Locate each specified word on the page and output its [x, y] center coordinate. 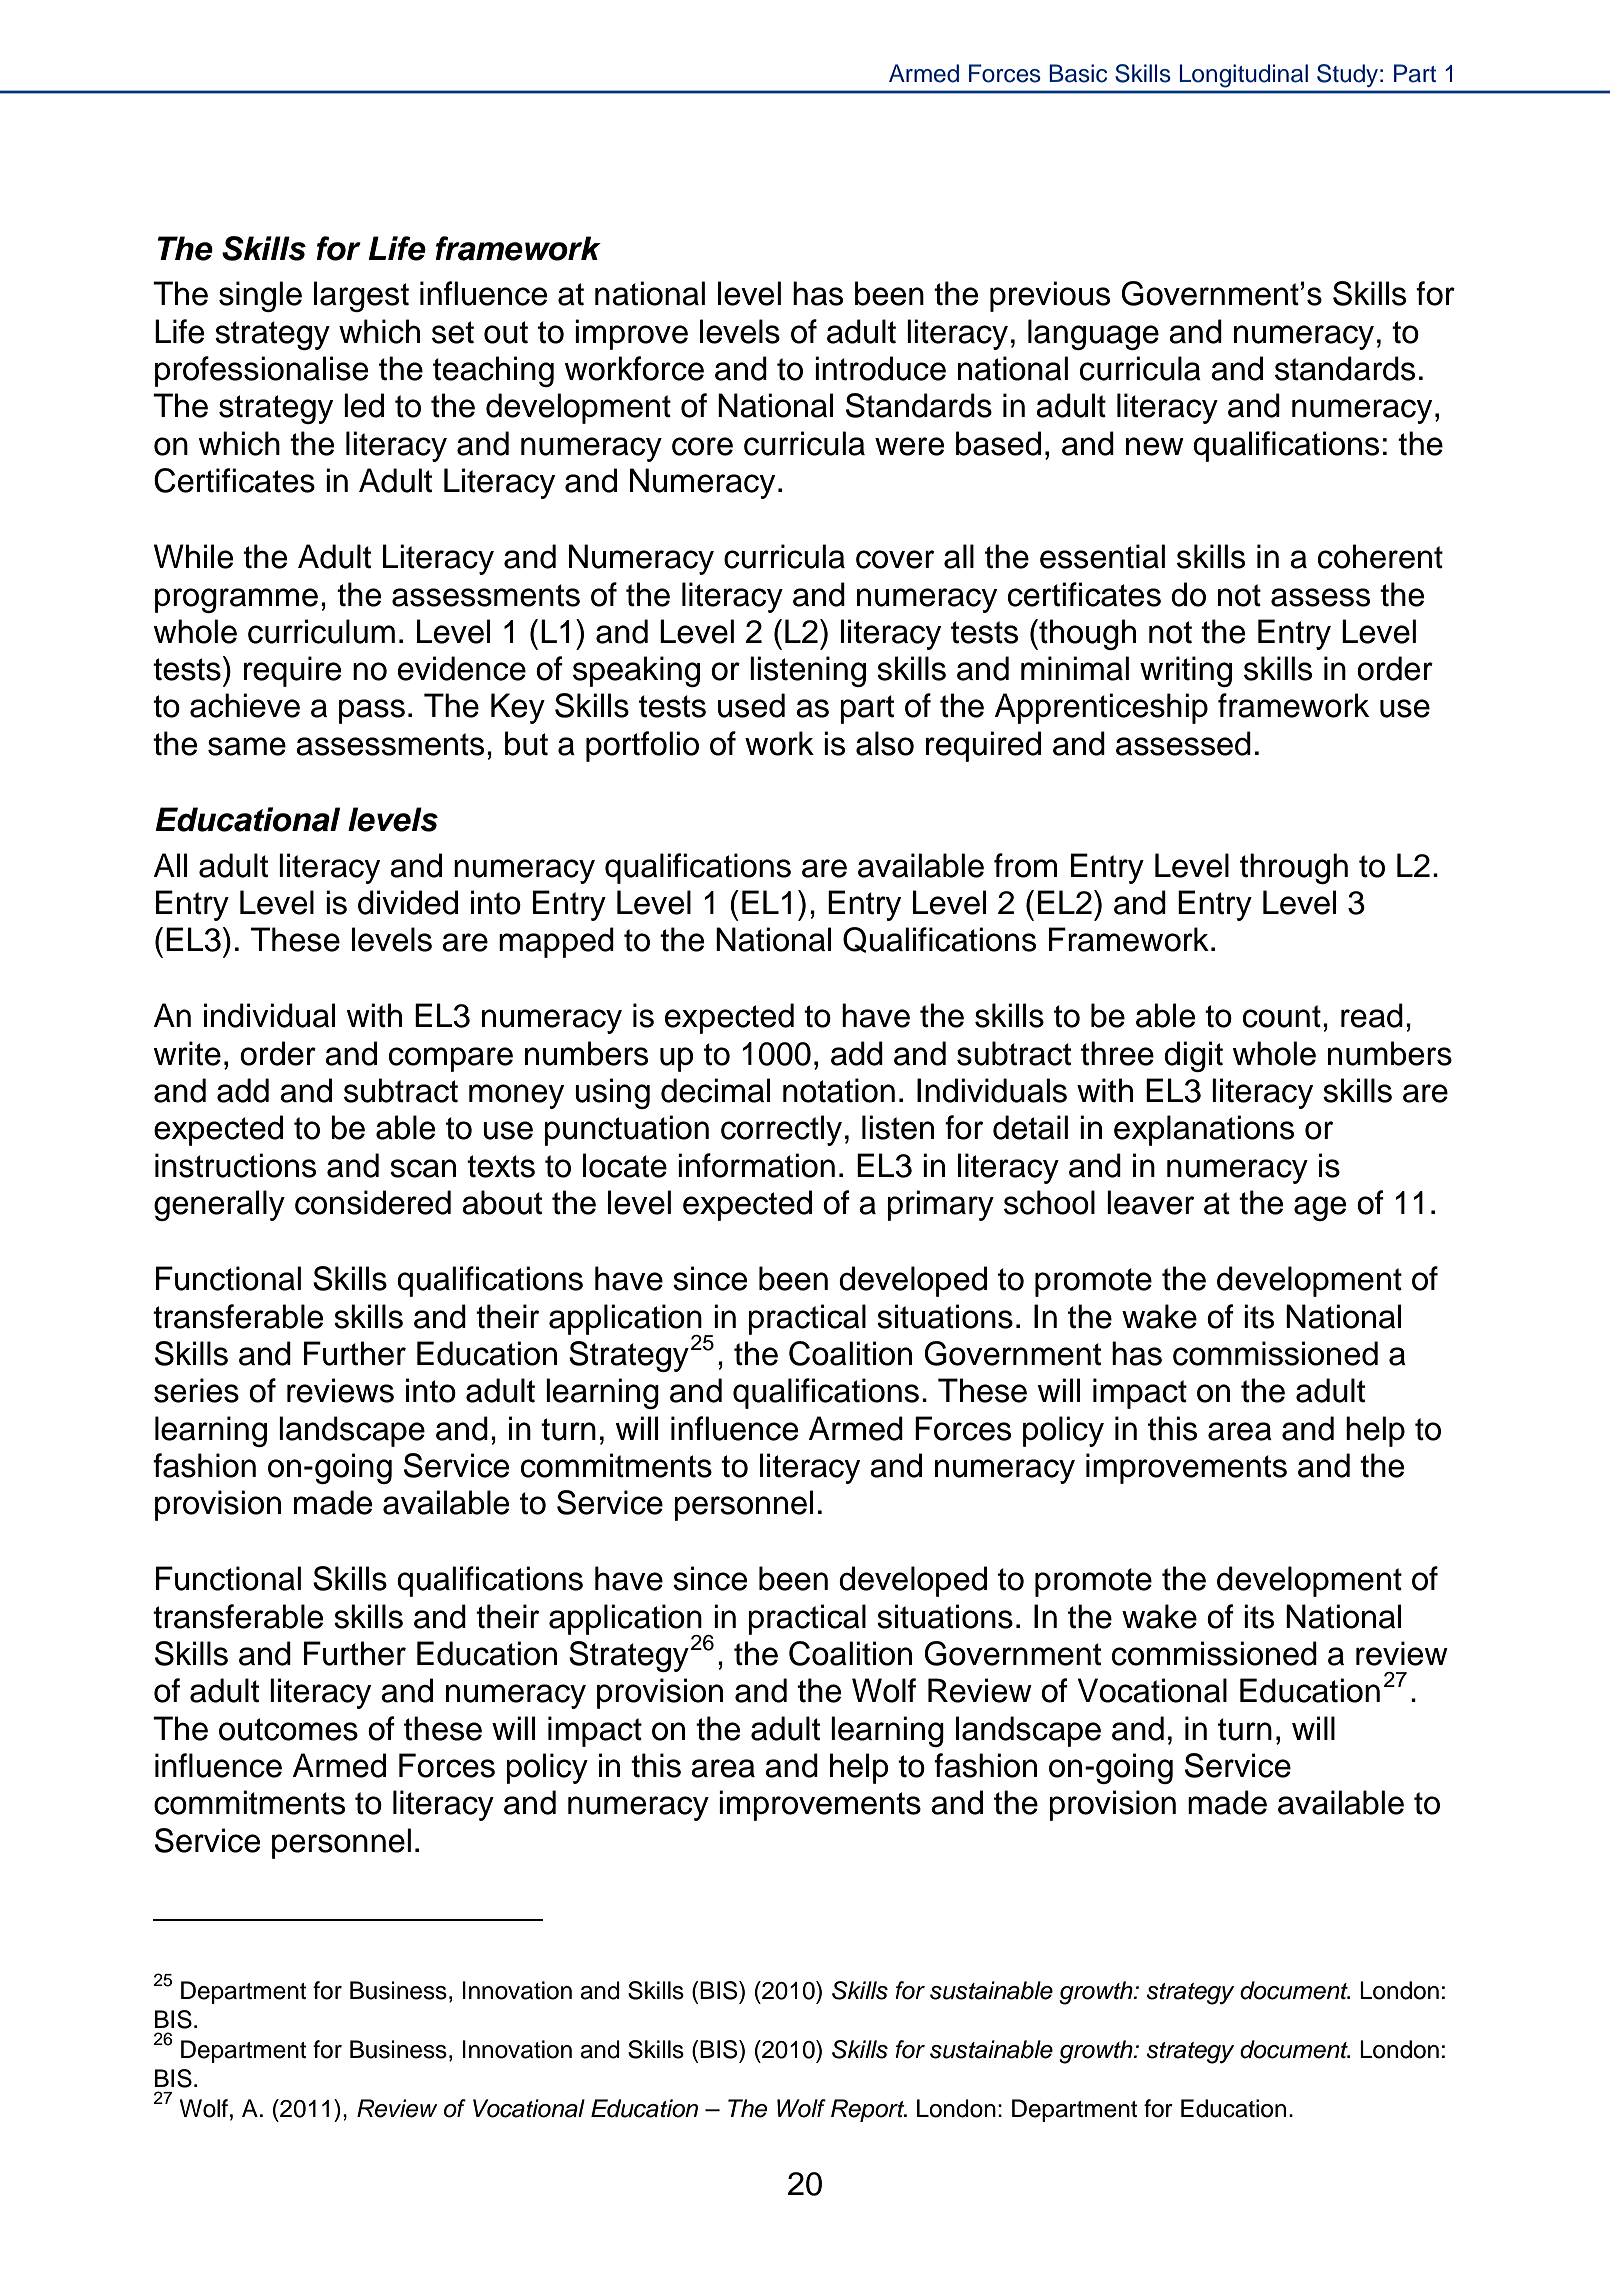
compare [451, 1059]
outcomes [288, 1729]
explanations [1204, 1130]
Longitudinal [1243, 76]
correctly [781, 1130]
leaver [1150, 1202]
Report [869, 2110]
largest [361, 296]
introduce [880, 368]
